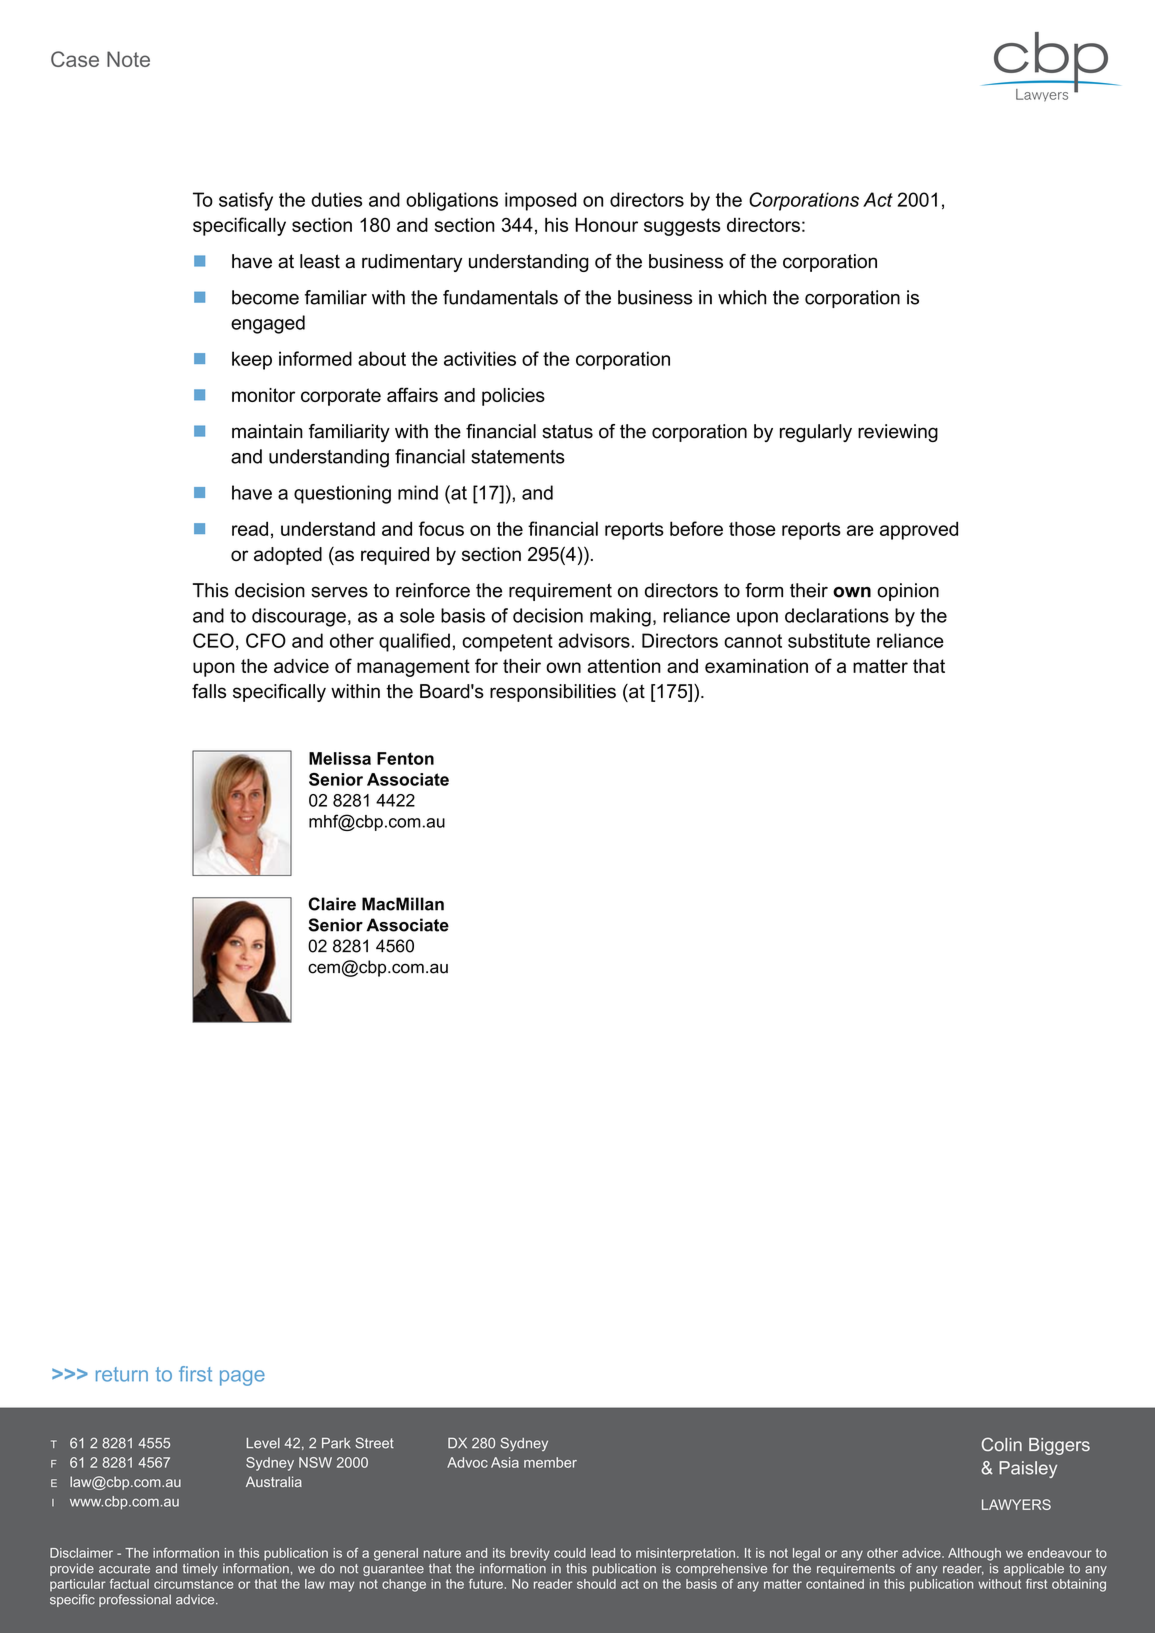 The image size is (1155, 1633). Describe the element at coordinates (682, 227) in the document. I see `suggests` at that location.
